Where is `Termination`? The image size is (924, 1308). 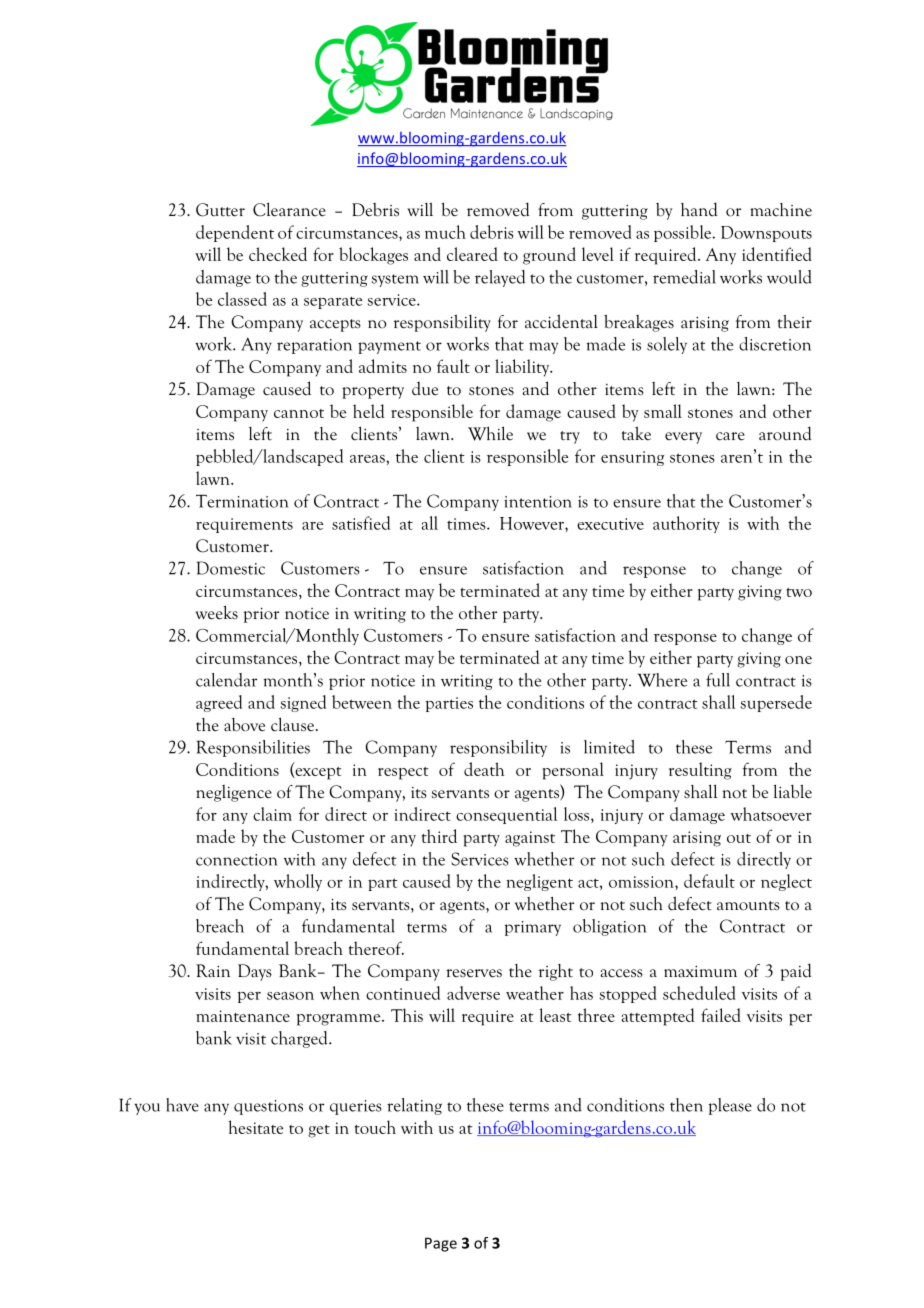 Termination is located at coordinates (242, 501).
